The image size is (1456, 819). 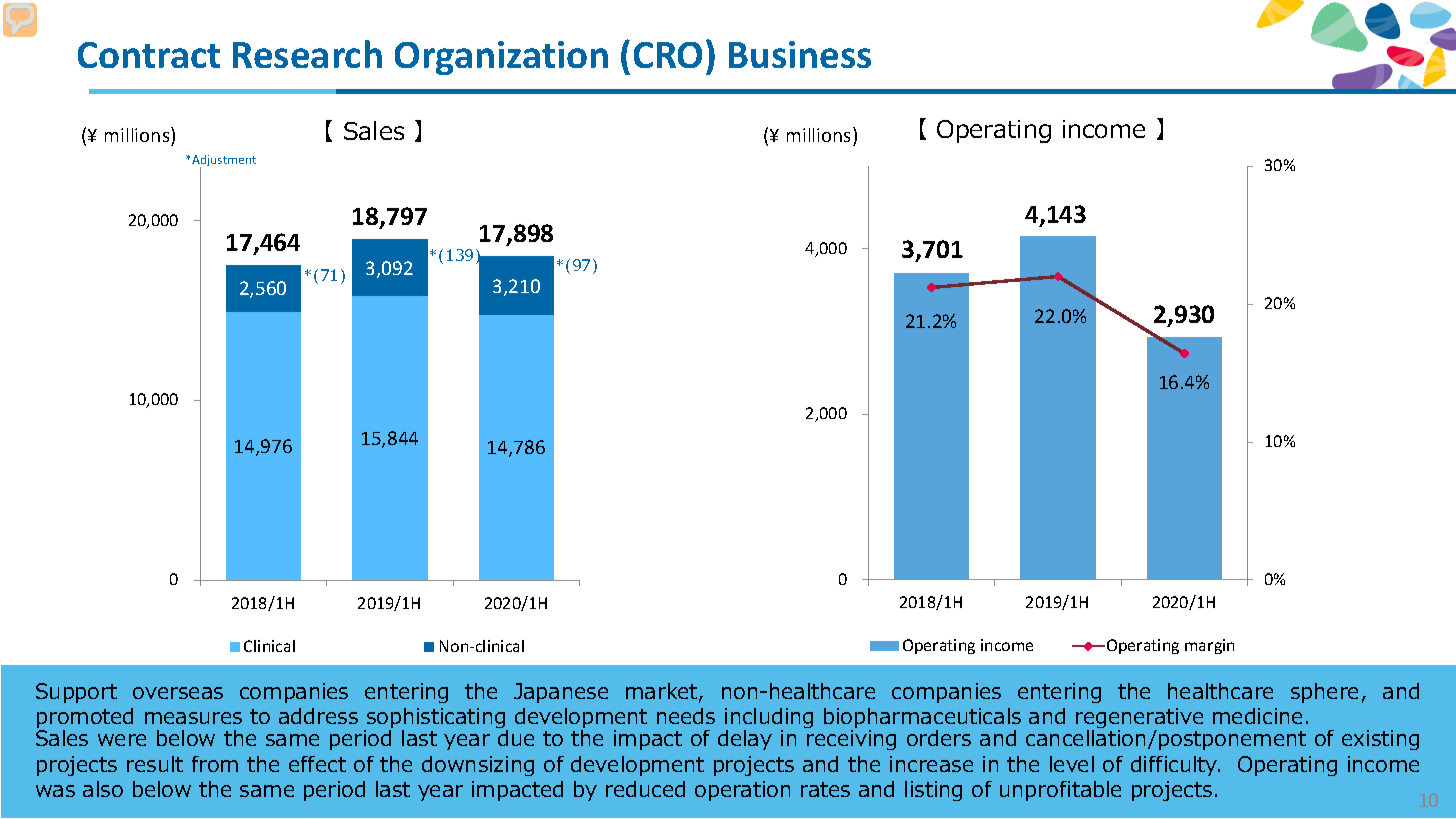 What do you see at coordinates (501, 58) in the screenshot?
I see `Organization` at bounding box center [501, 58].
